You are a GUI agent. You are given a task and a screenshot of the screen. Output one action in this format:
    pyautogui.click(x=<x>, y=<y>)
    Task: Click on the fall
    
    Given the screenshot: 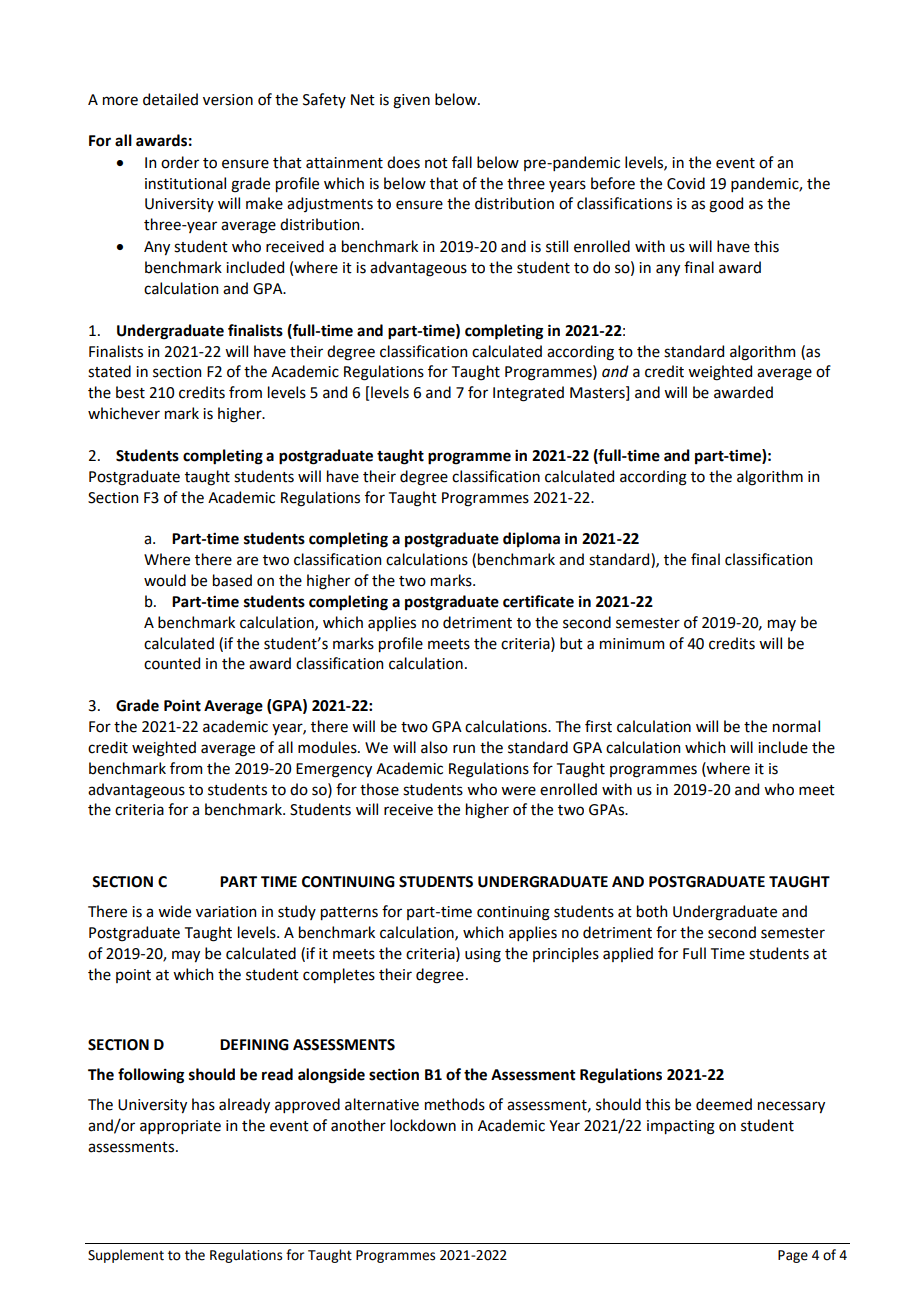 What is the action you would take?
    pyautogui.click(x=462, y=162)
